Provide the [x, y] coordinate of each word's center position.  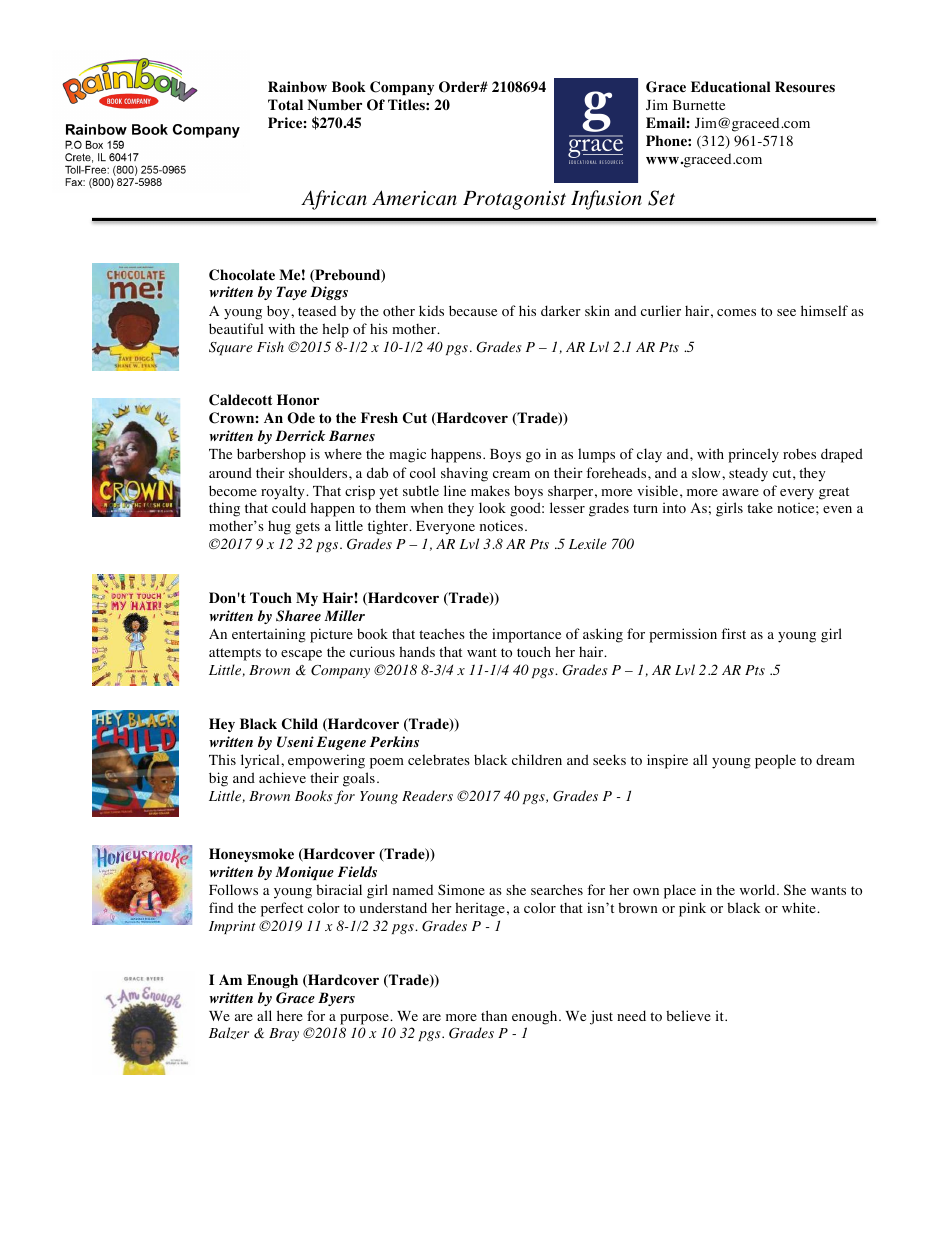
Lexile [588, 543]
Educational [730, 87]
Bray [284, 1034]
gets [307, 528]
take [760, 507]
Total [285, 104]
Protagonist [514, 200]
